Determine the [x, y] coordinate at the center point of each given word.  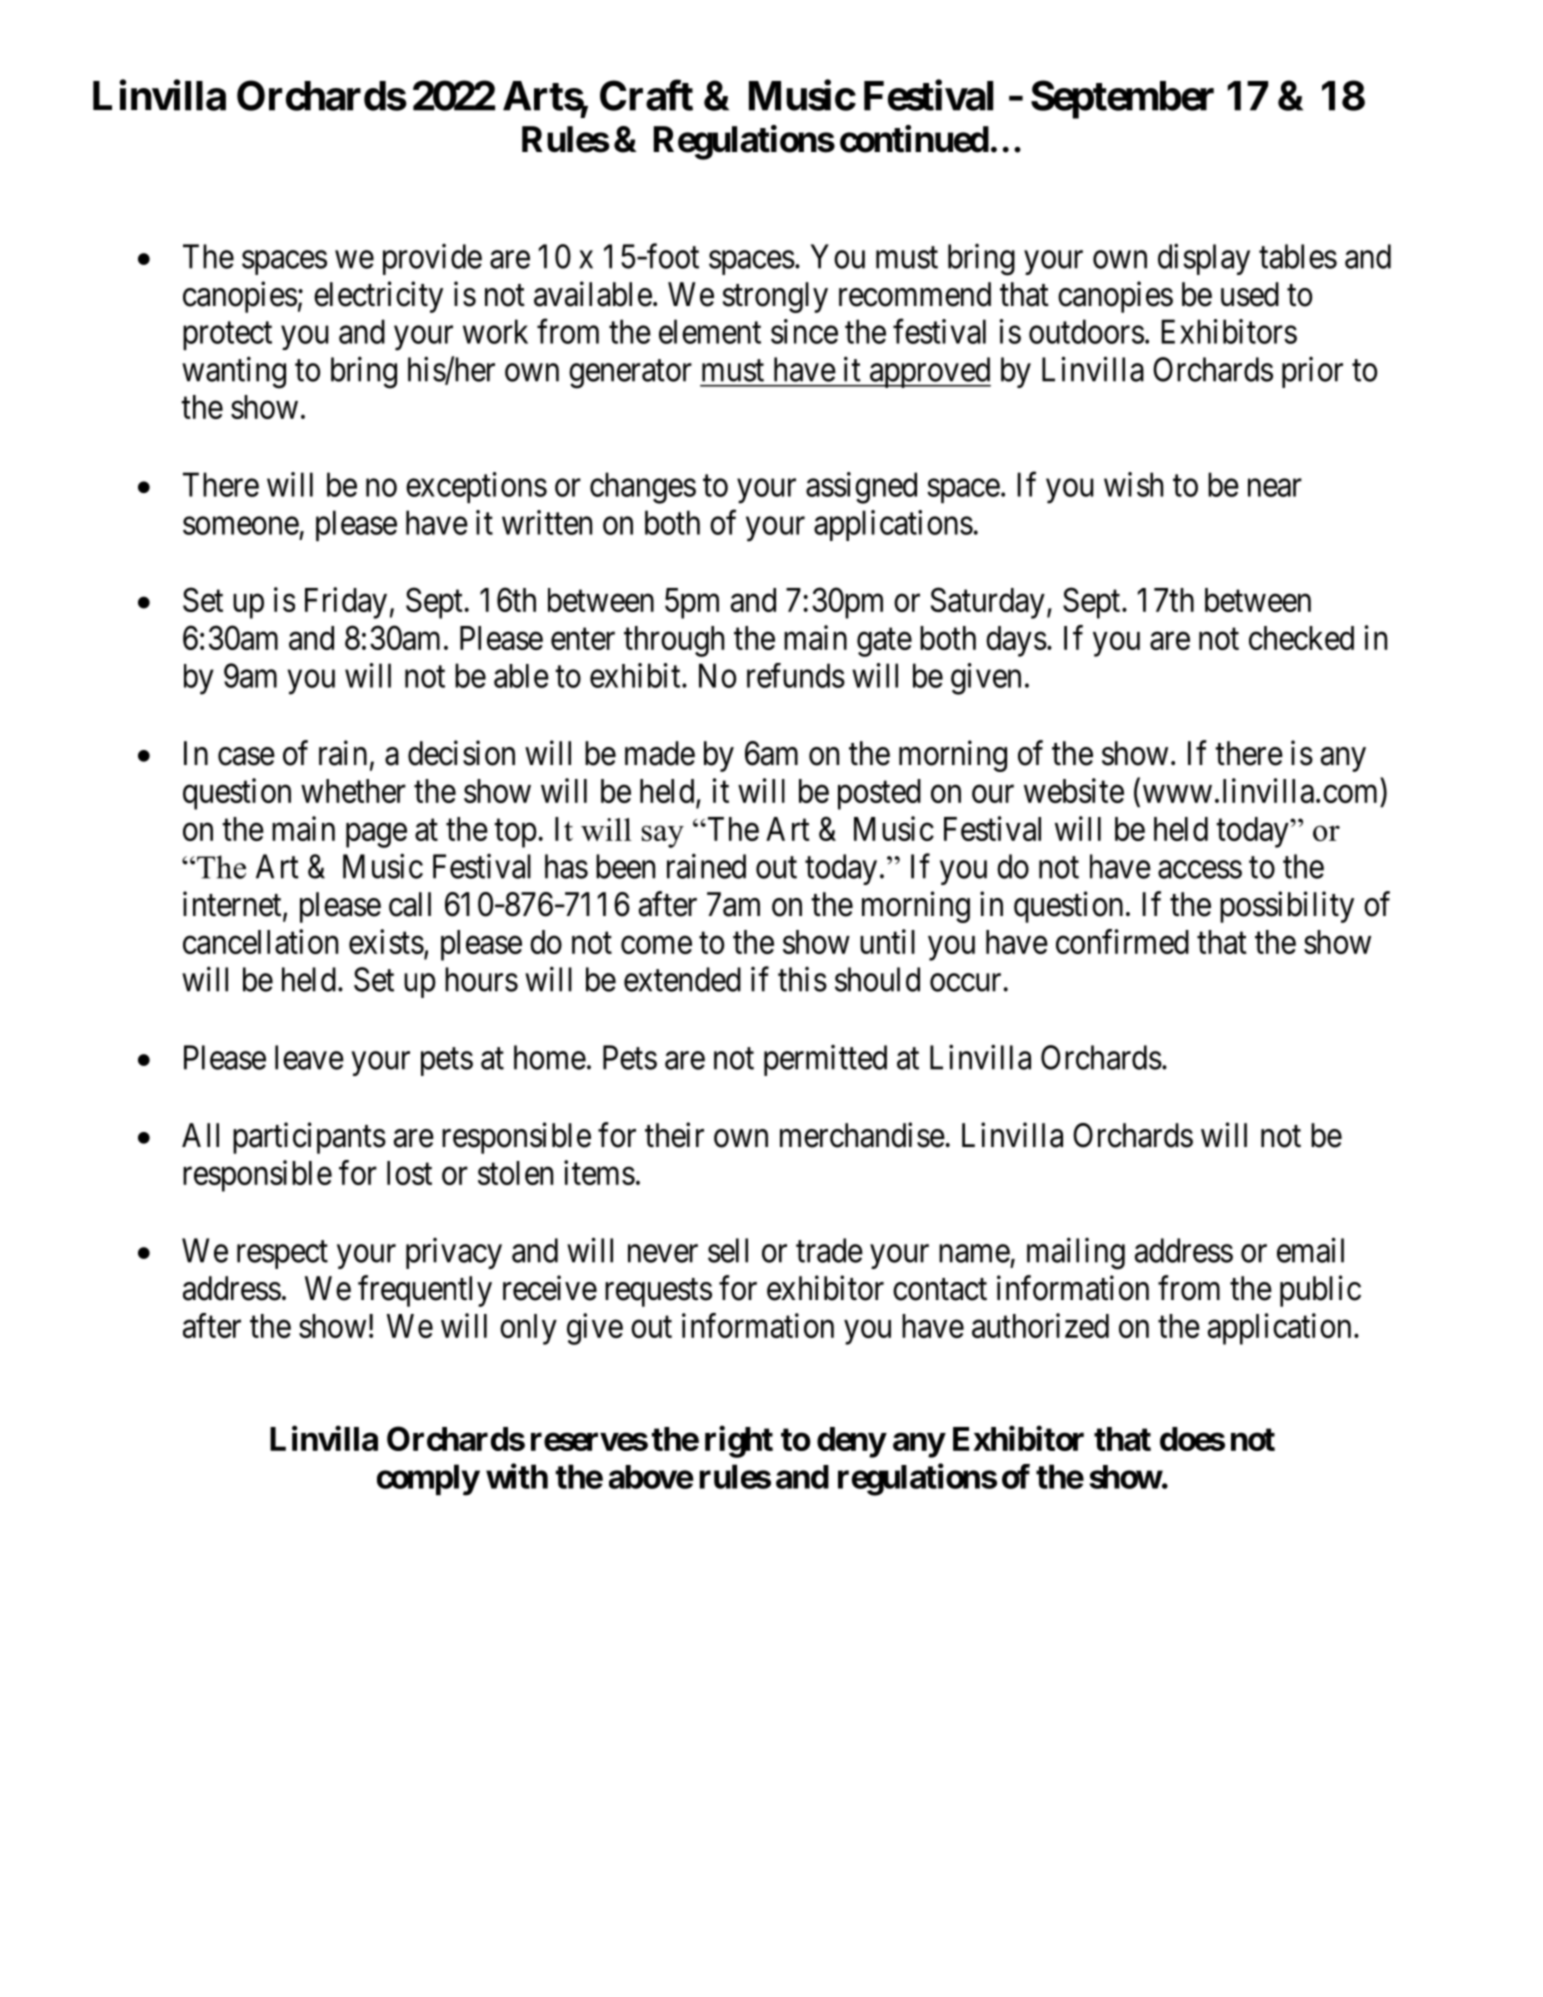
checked [1301, 638]
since [804, 331]
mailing [1076, 1253]
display [1204, 259]
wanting [234, 373]
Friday [346, 603]
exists [386, 941]
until [887, 941]
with [517, 1476]
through [674, 641]
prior [1312, 372]
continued [914, 139]
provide [432, 259]
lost [409, 1173]
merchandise [862, 1135]
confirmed [1122, 941]
